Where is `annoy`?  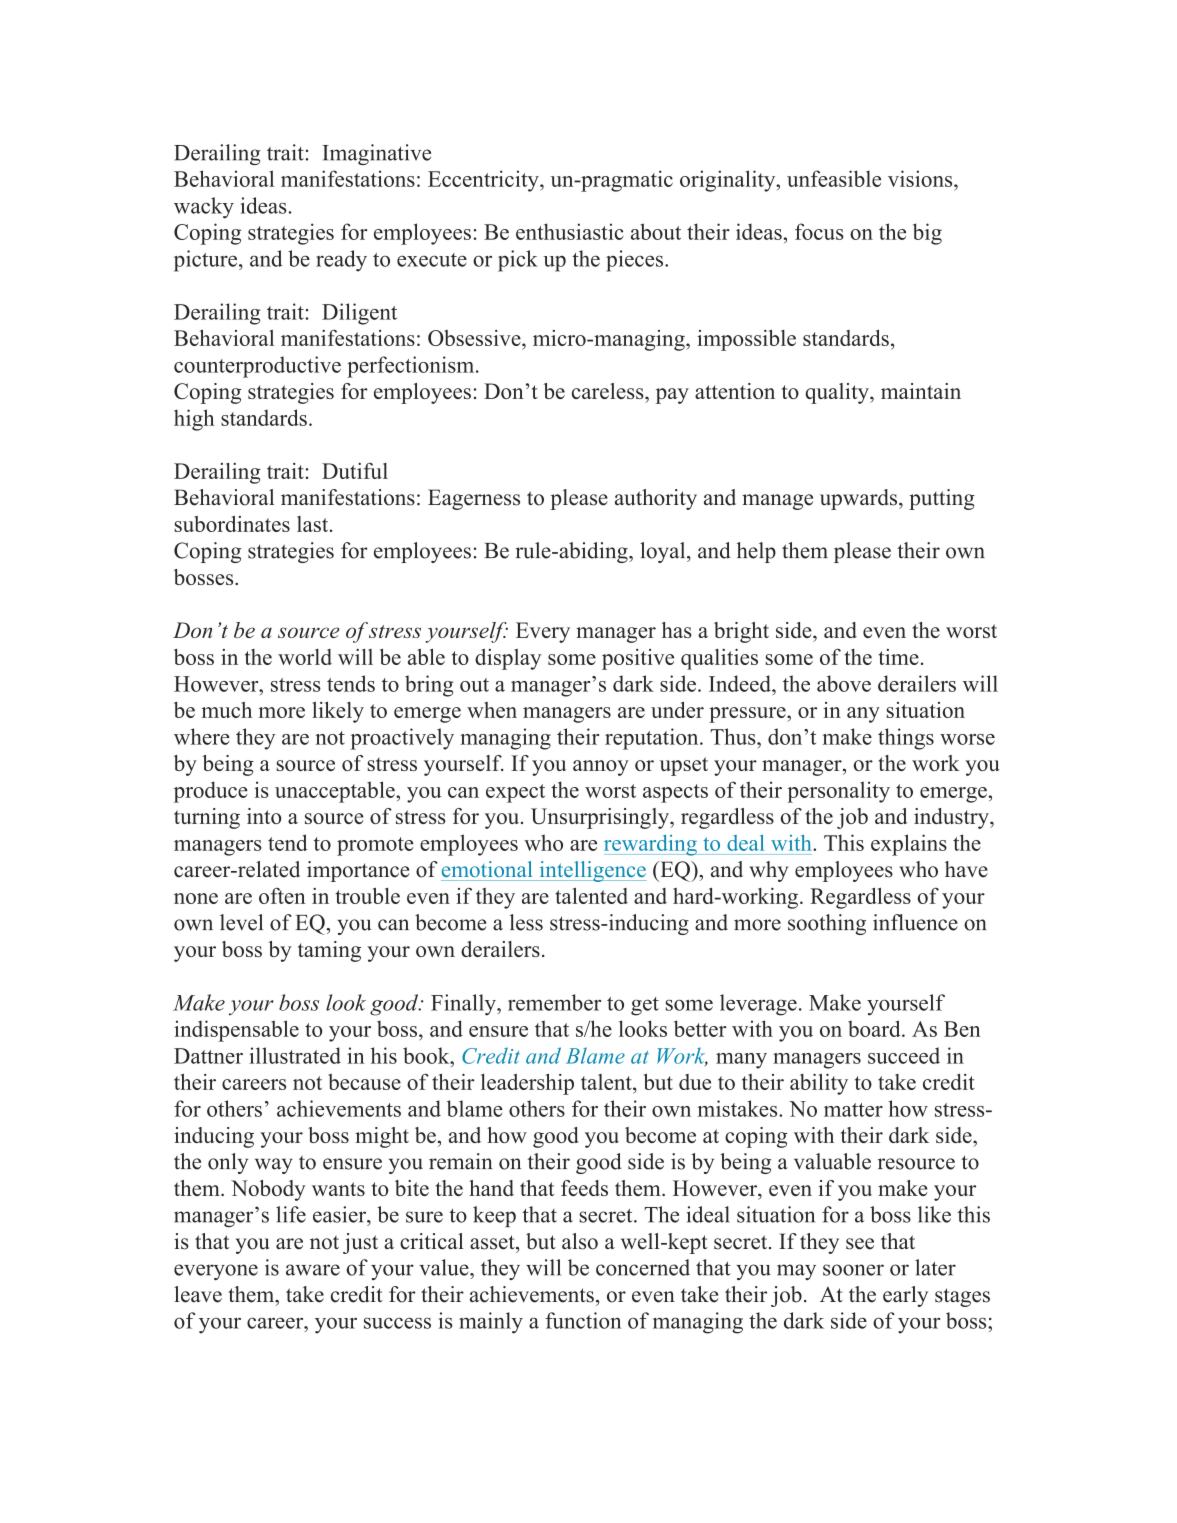
annoy is located at coordinates (601, 768).
